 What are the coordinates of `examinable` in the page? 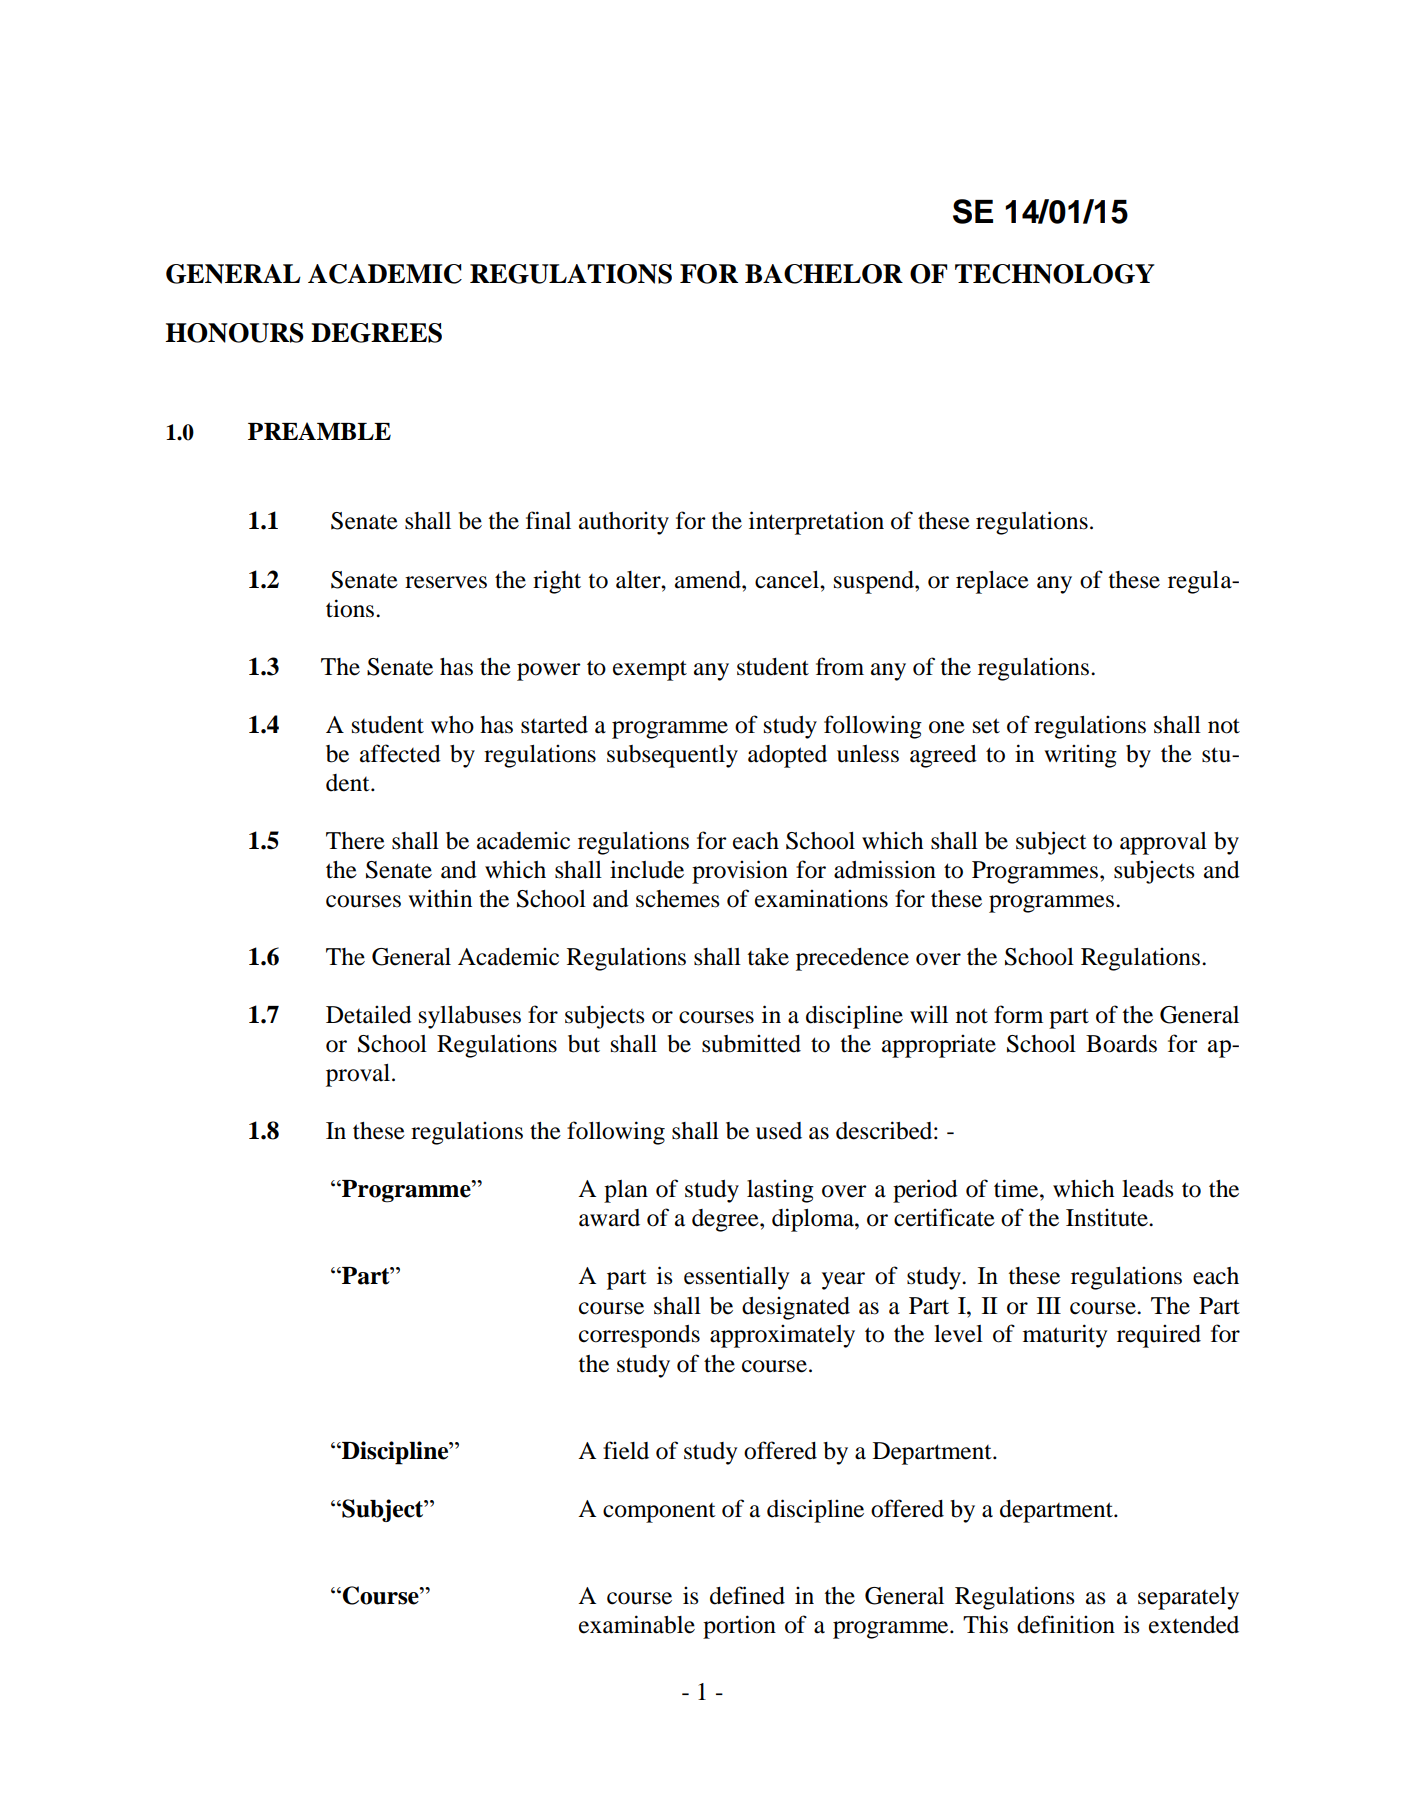 It's located at (637, 1624).
